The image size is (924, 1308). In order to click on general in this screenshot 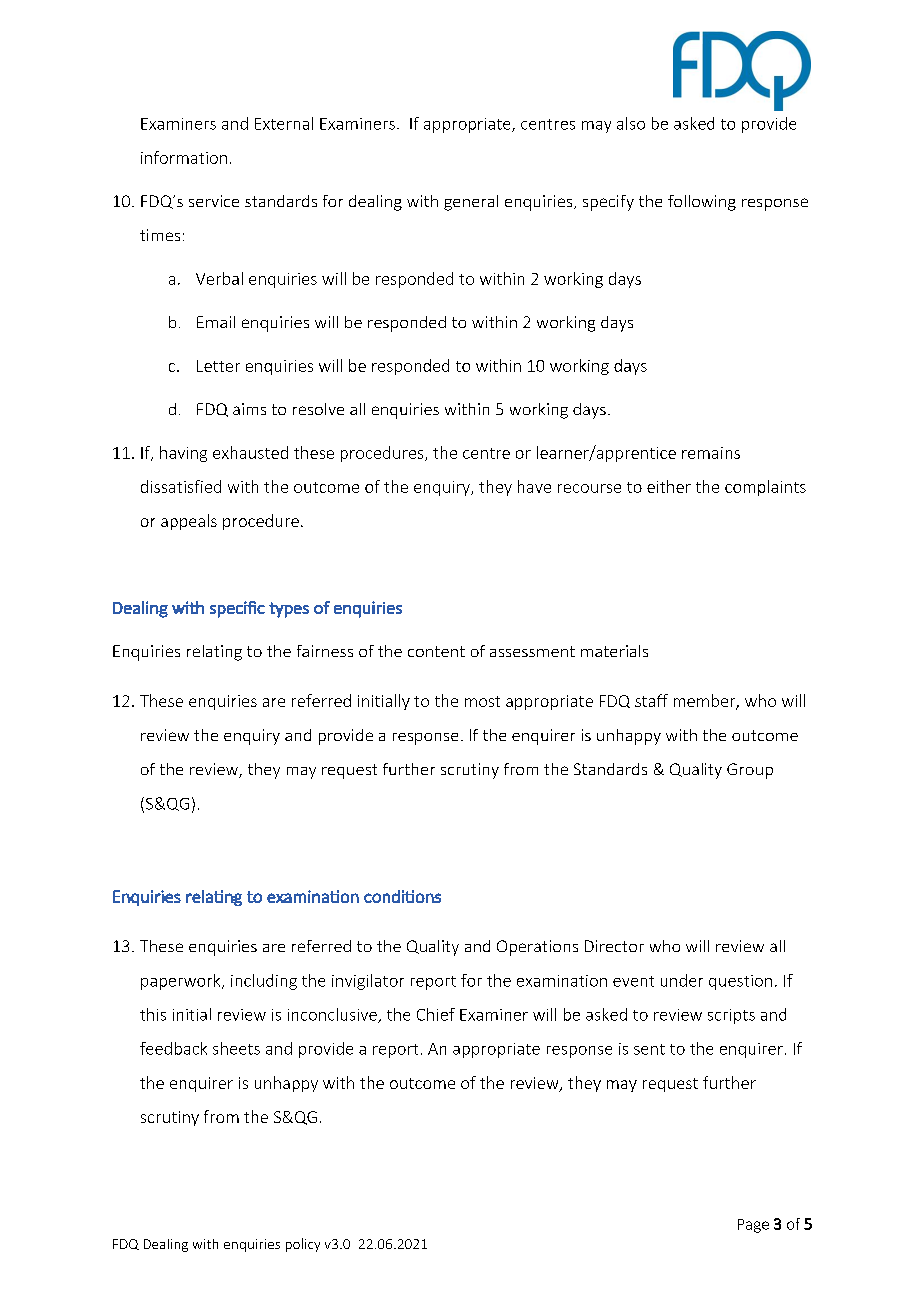, I will do `click(471, 203)`.
